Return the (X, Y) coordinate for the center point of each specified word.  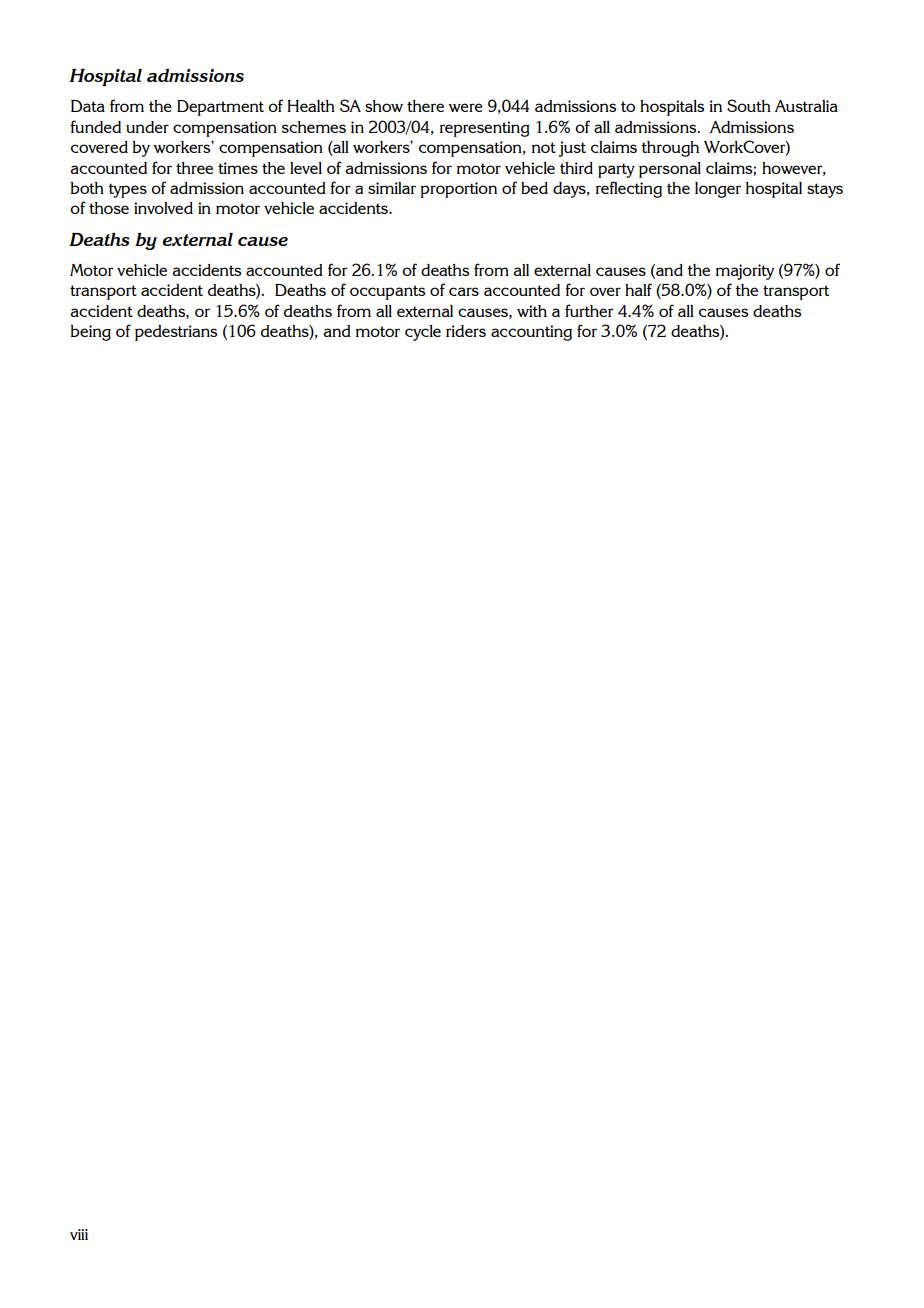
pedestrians (176, 333)
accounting (531, 333)
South (749, 105)
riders (466, 331)
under (147, 127)
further (589, 310)
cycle (423, 333)
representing (485, 129)
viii (79, 1234)
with (532, 311)
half (638, 289)
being (91, 333)
